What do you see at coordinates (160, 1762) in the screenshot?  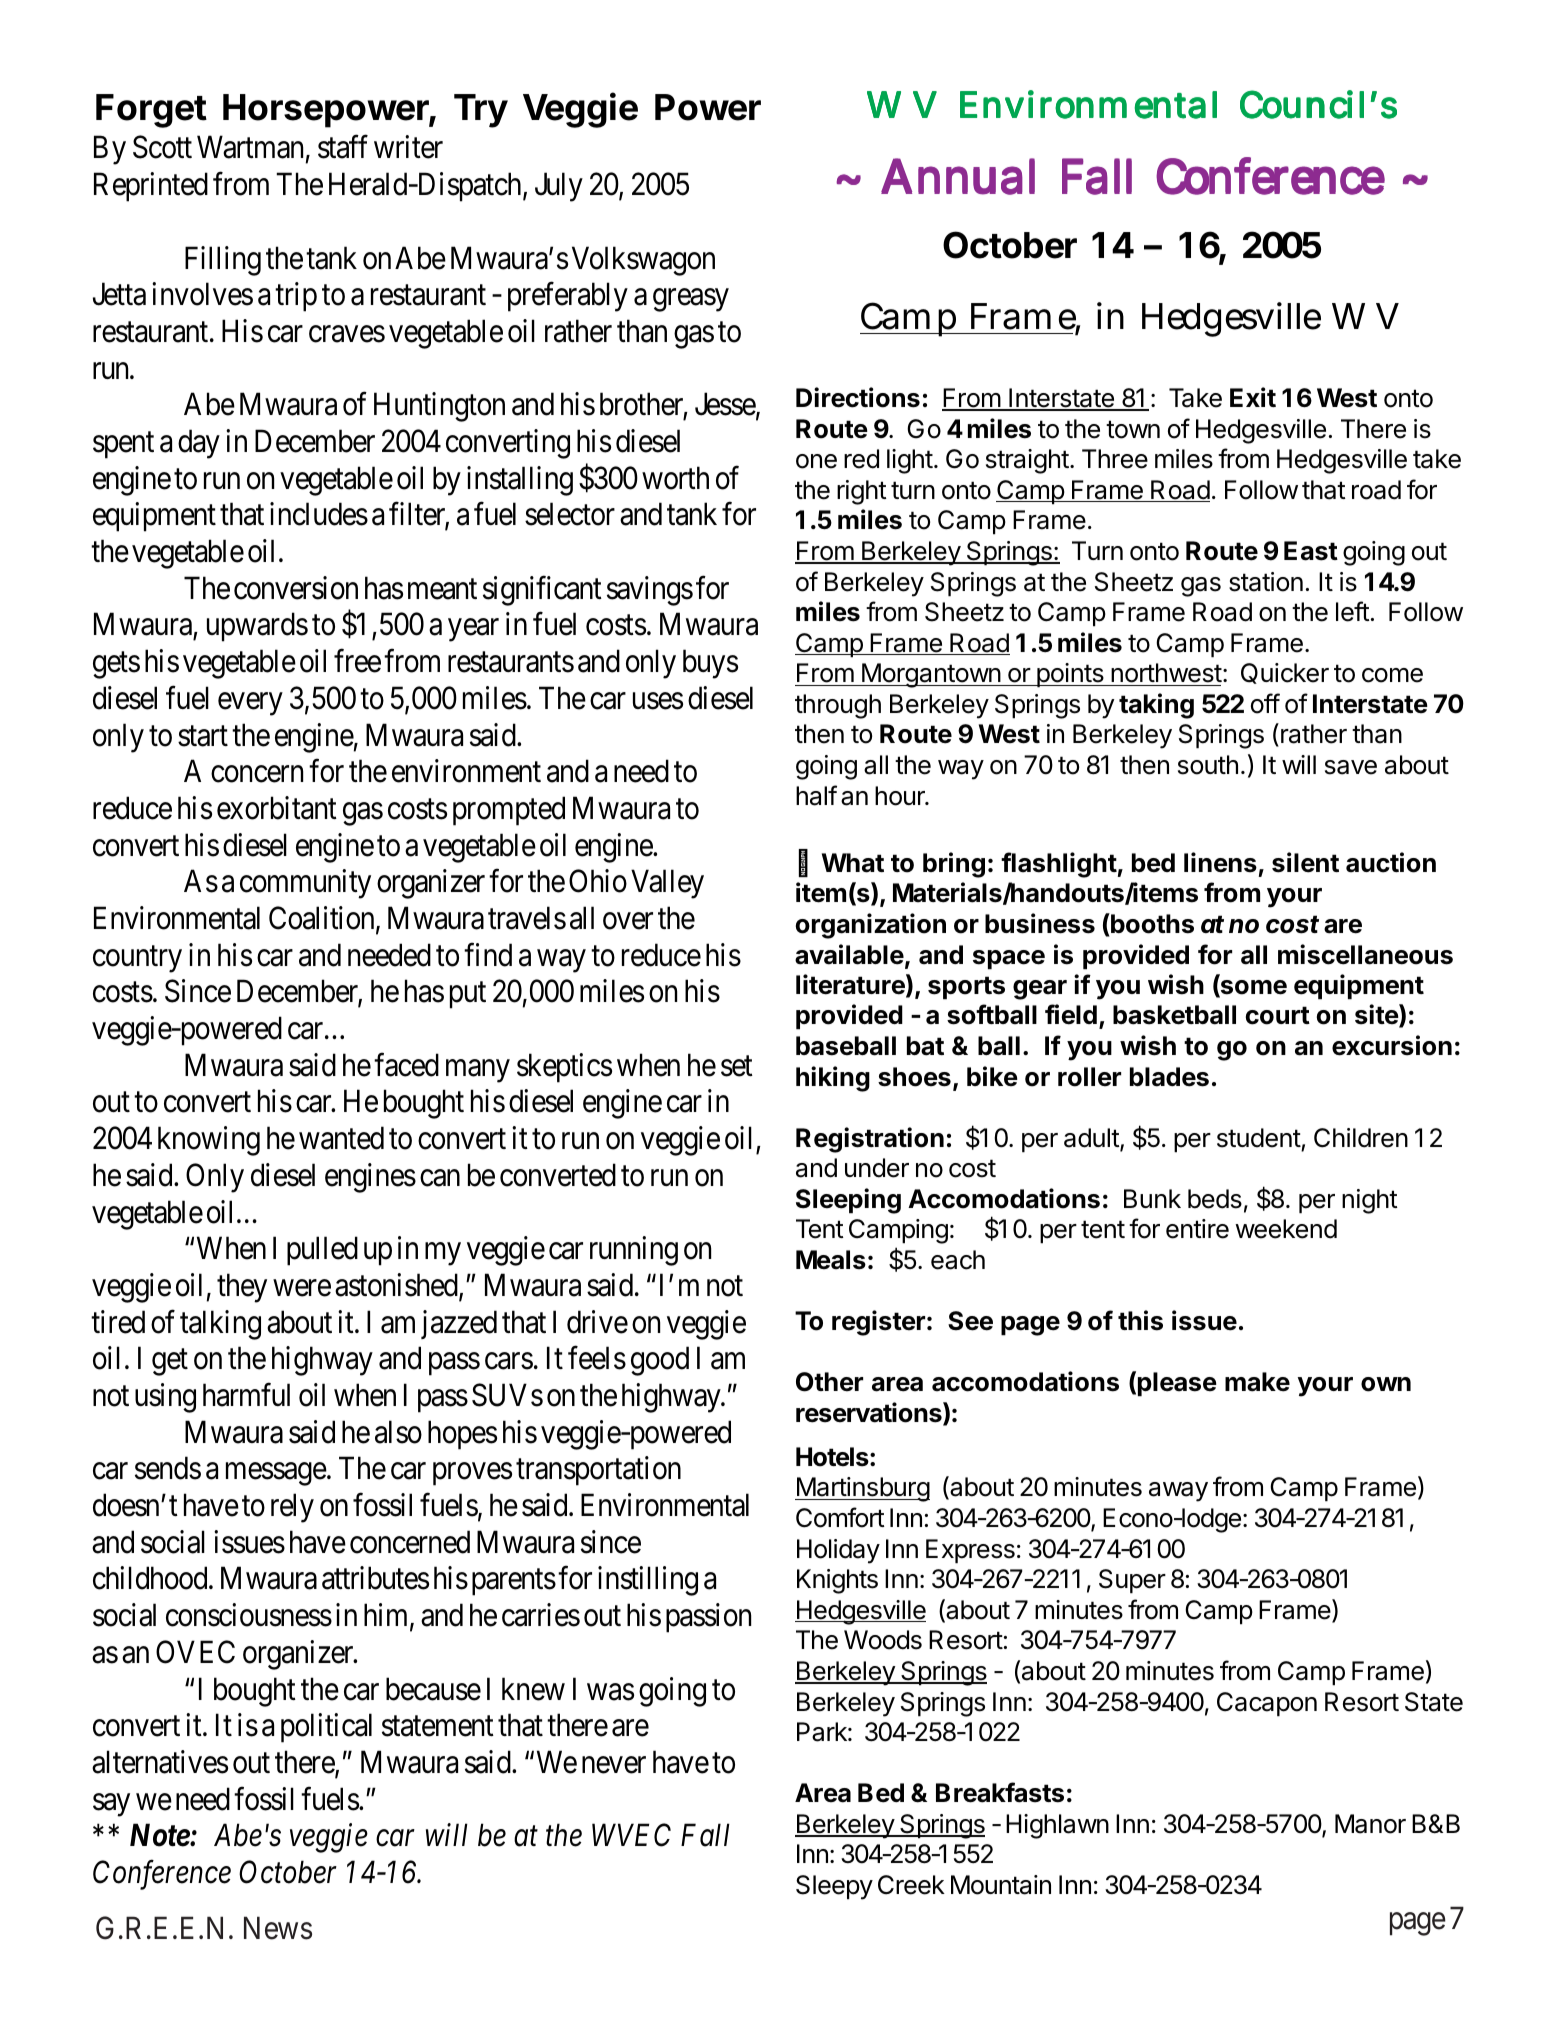 I see `alternatives` at bounding box center [160, 1762].
